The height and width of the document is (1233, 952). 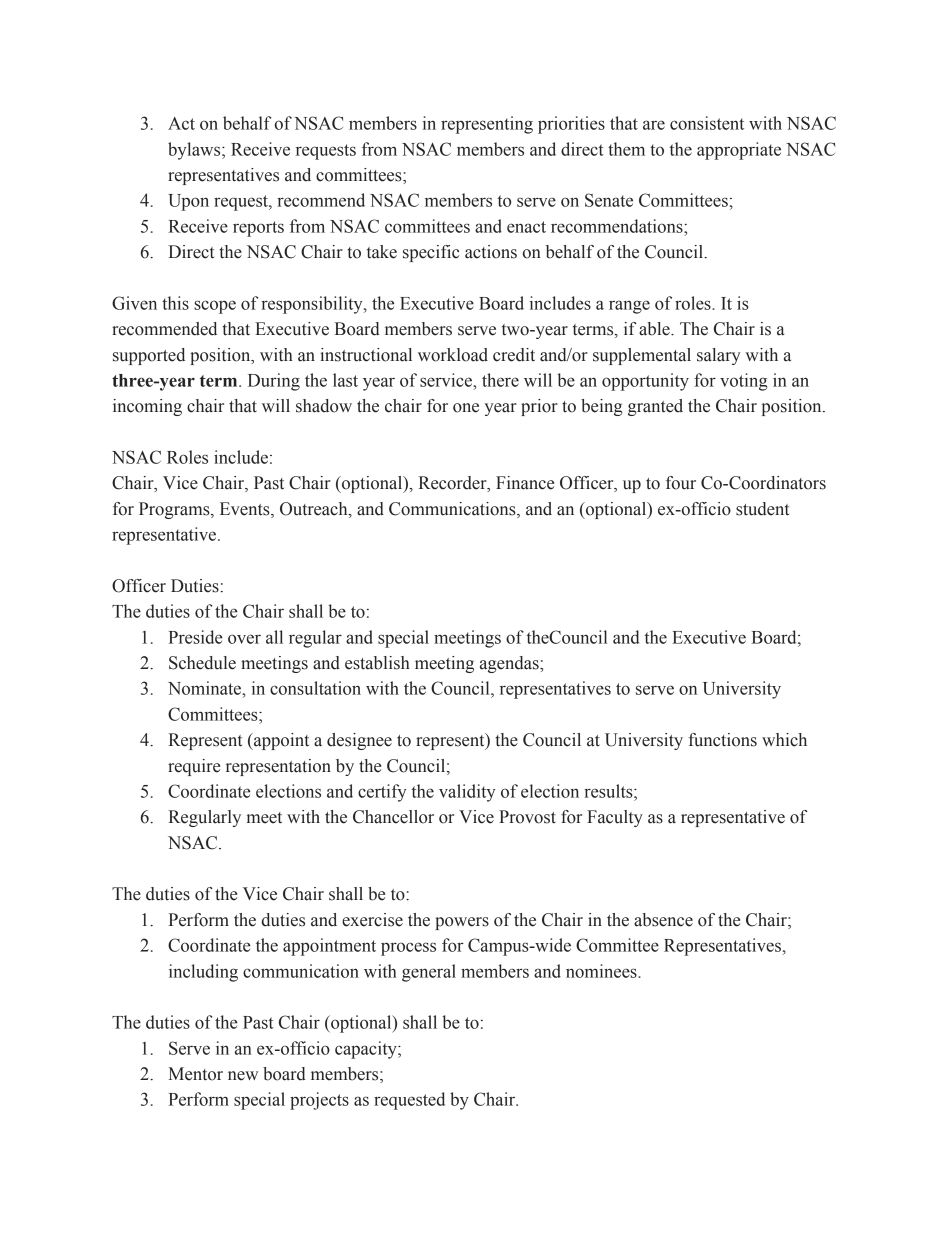 What do you see at coordinates (526, 227) in the document?
I see `enact` at bounding box center [526, 227].
